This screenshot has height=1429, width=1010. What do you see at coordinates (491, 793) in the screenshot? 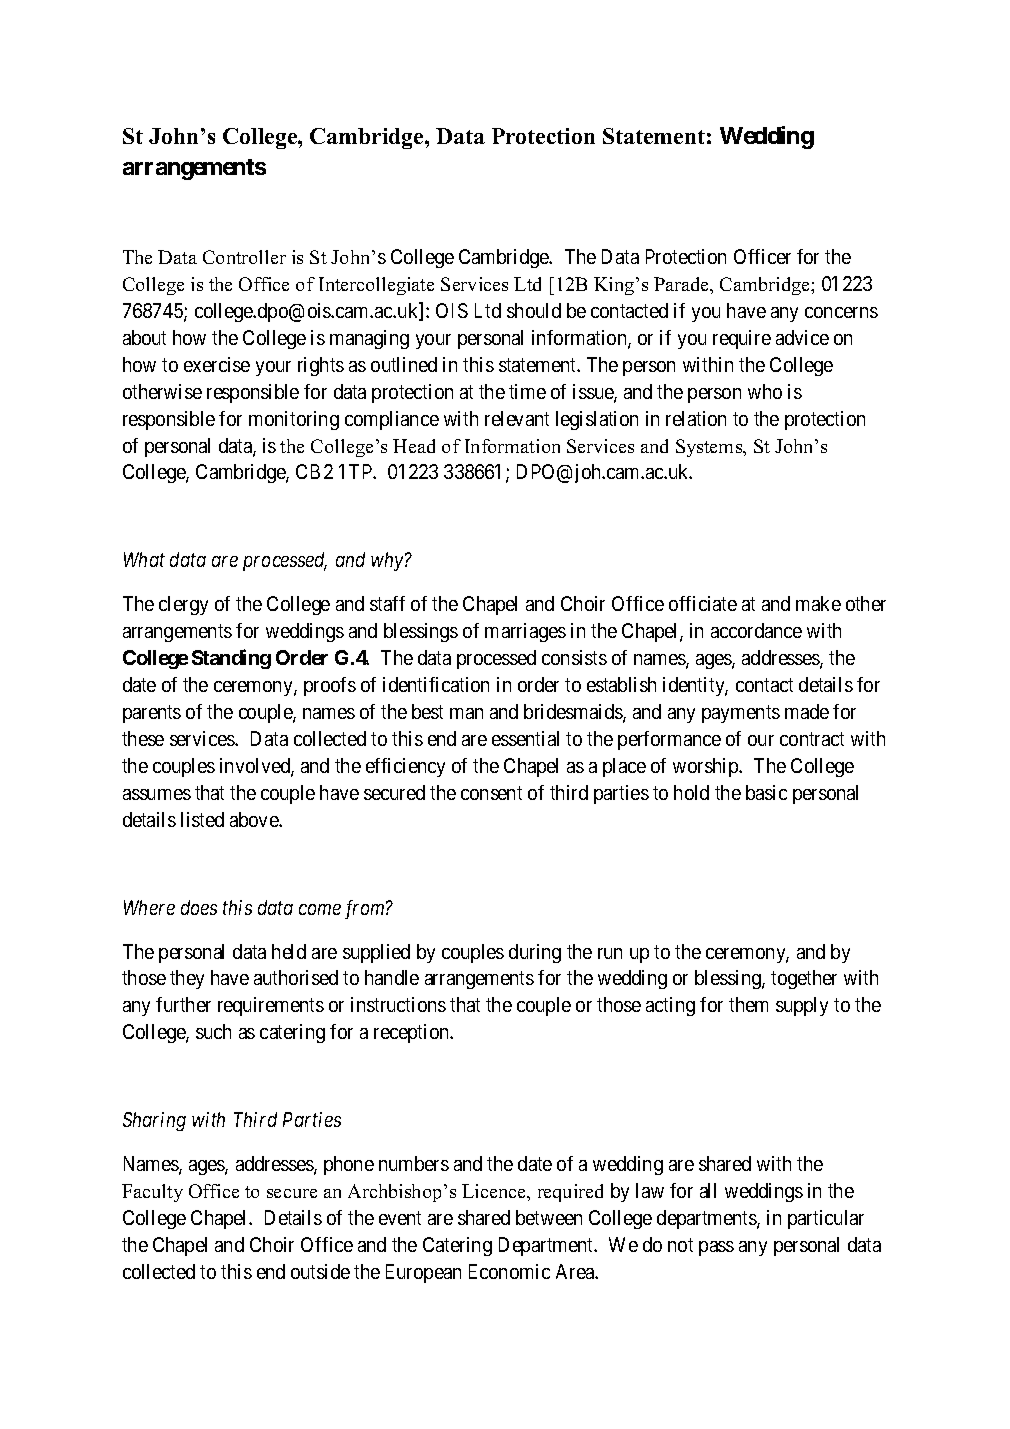
I see `consent` at bounding box center [491, 793].
